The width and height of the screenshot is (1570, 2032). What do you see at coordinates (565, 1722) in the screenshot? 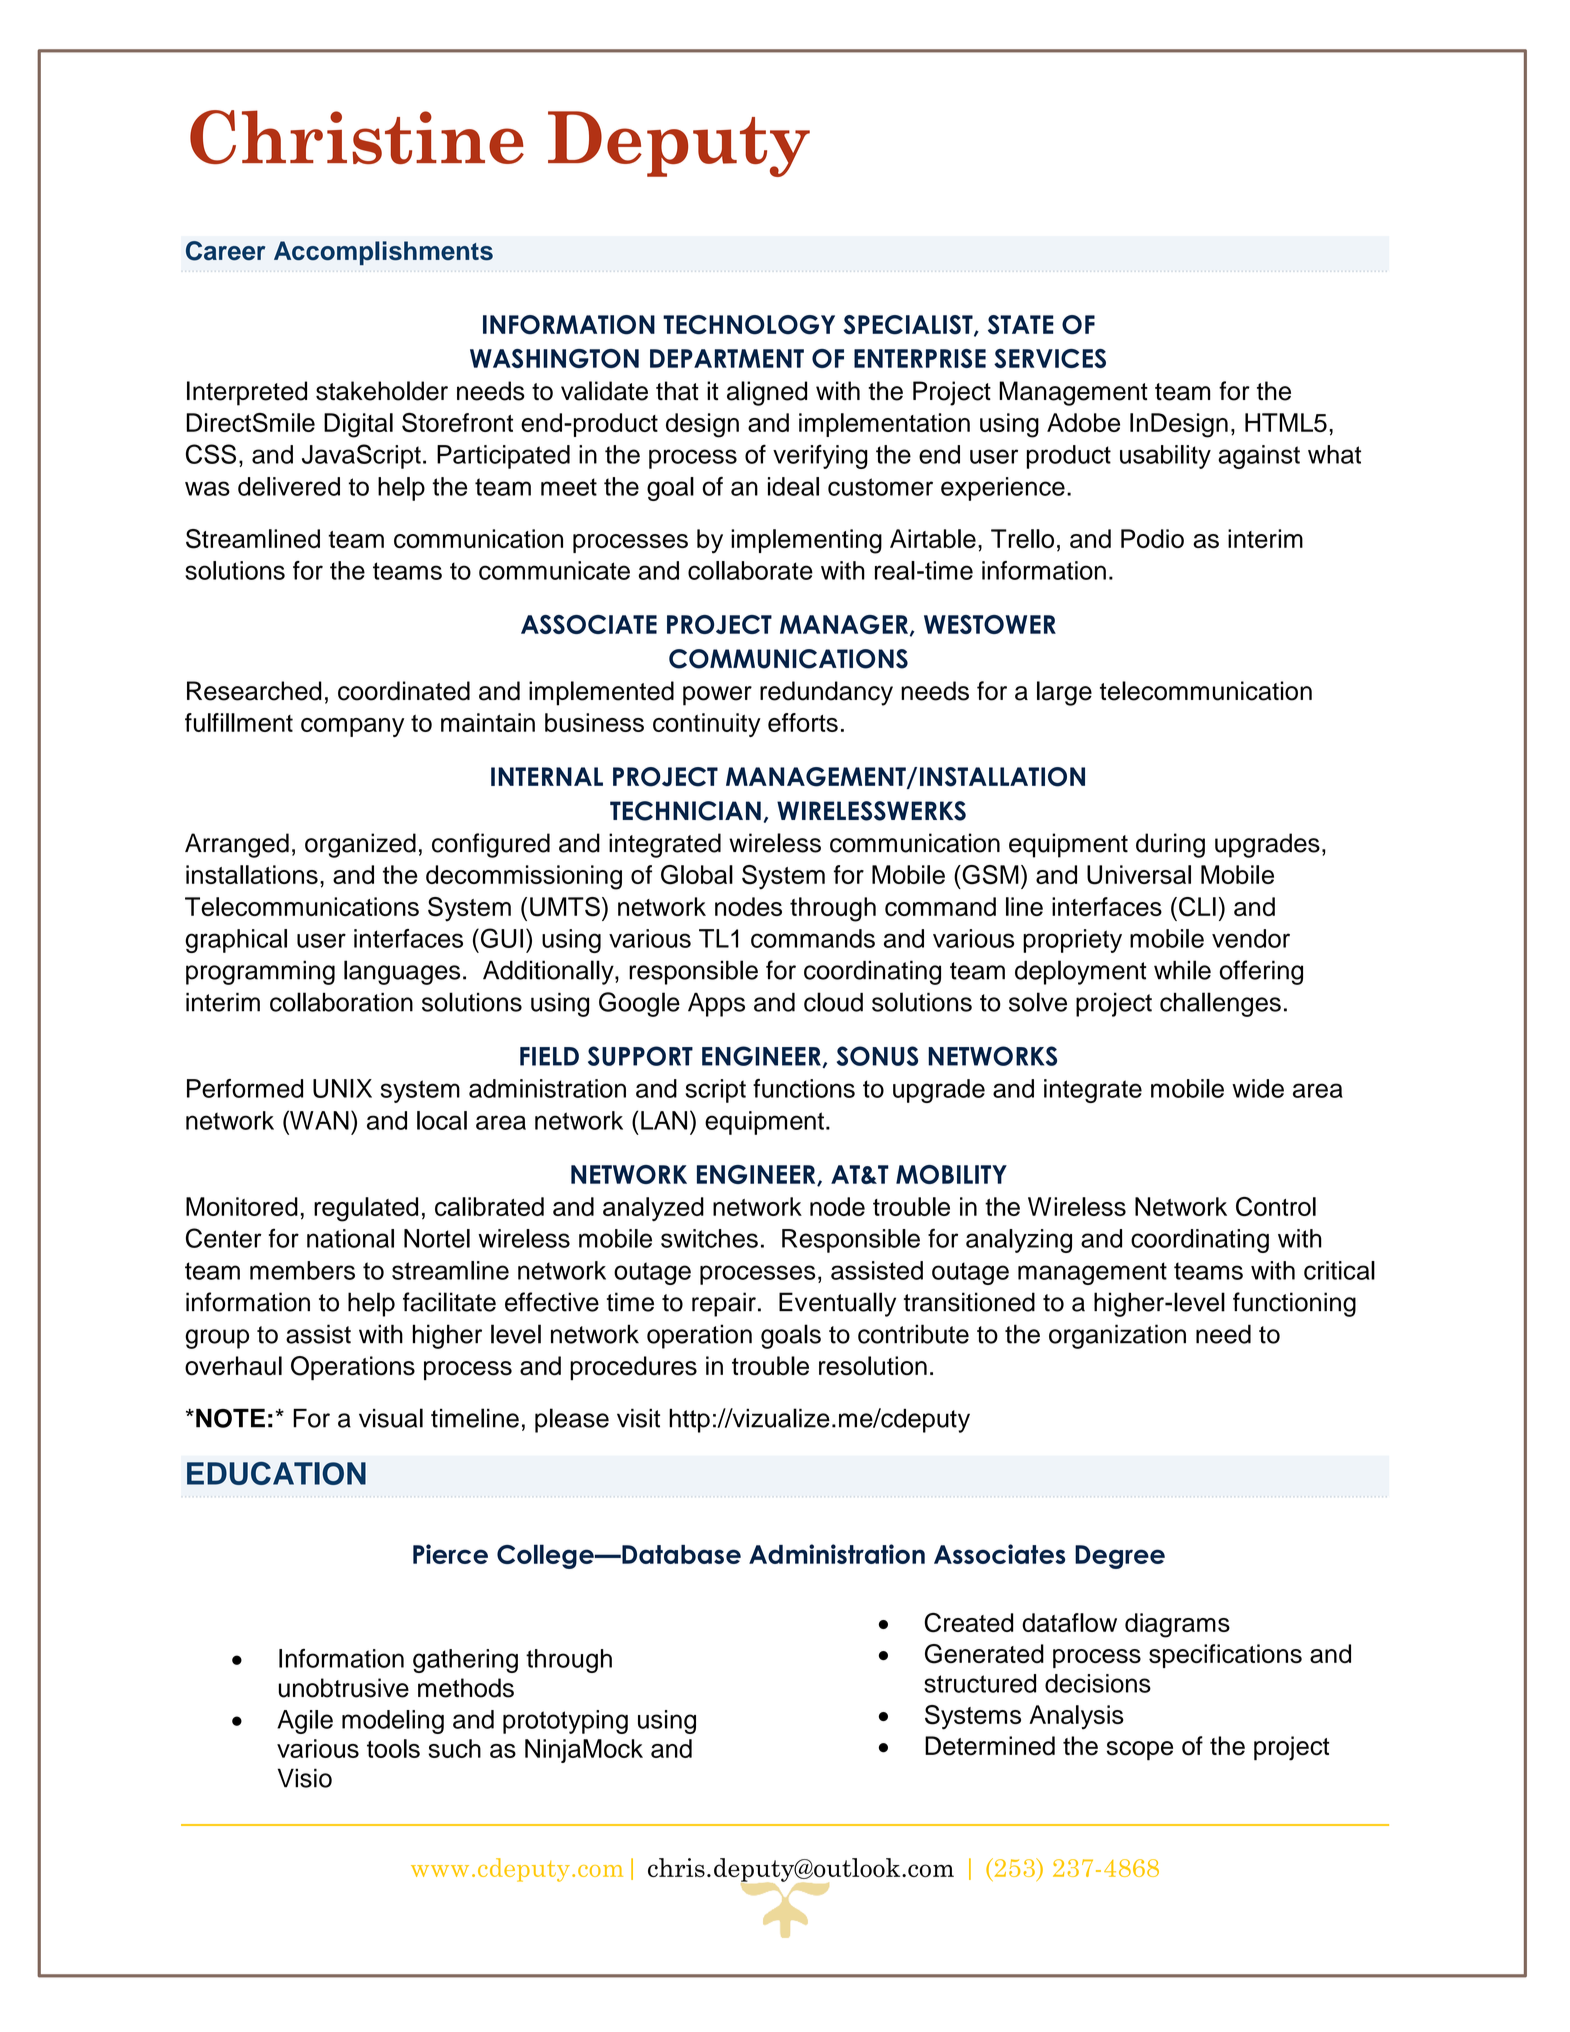
I see `prototyping` at bounding box center [565, 1722].
